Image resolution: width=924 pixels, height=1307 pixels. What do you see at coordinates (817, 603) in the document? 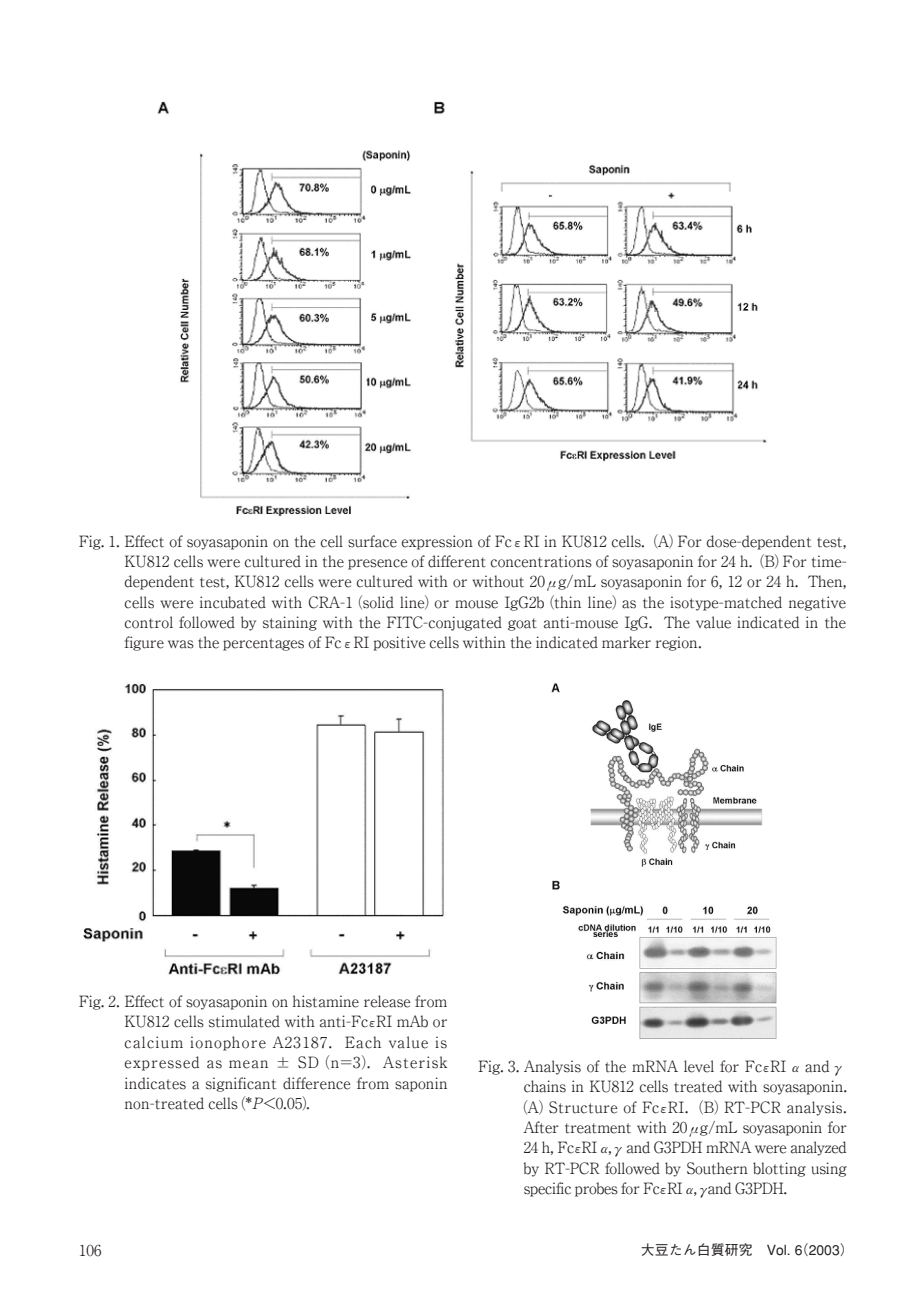
I see `negative` at bounding box center [817, 603].
